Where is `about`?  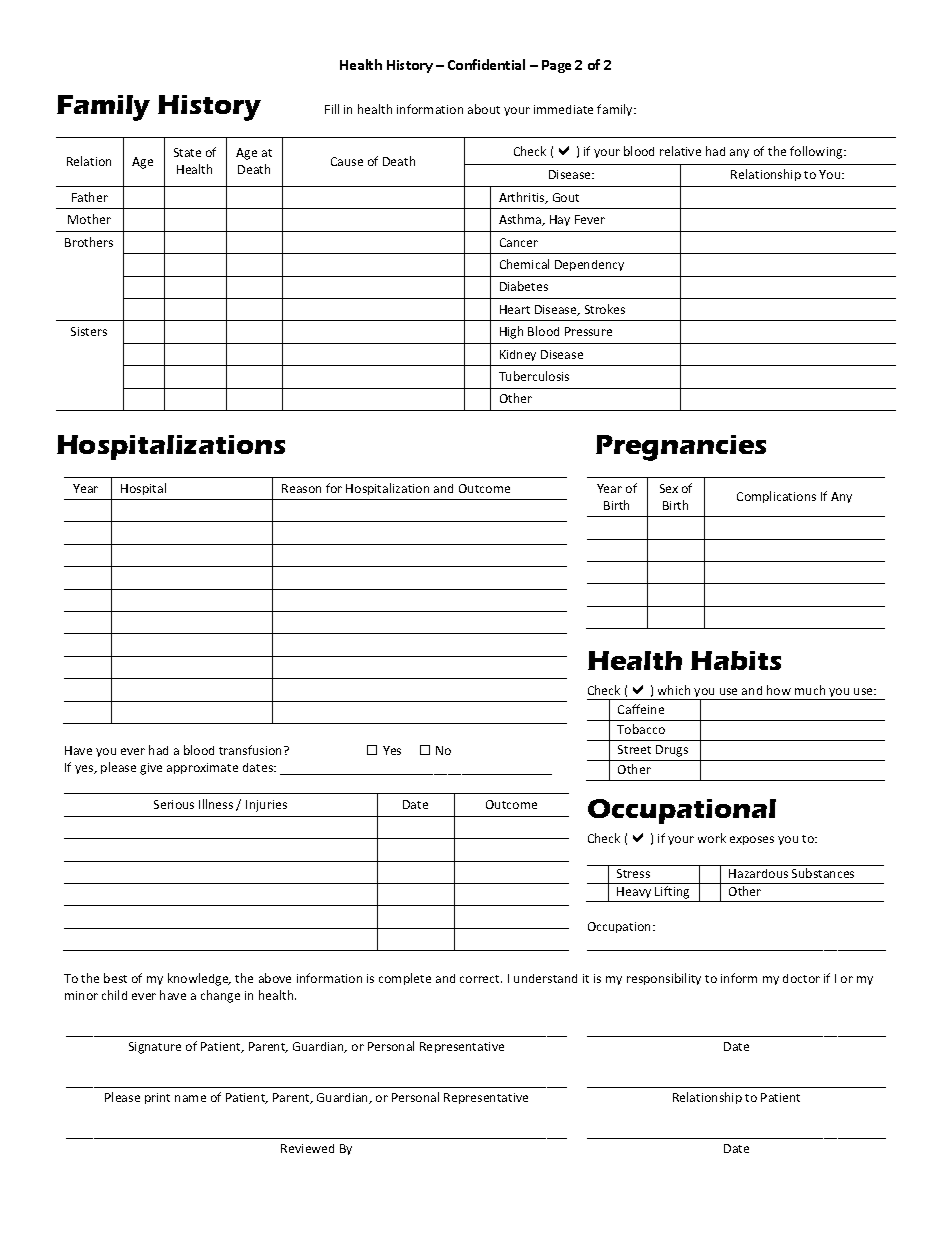 about is located at coordinates (484, 109).
